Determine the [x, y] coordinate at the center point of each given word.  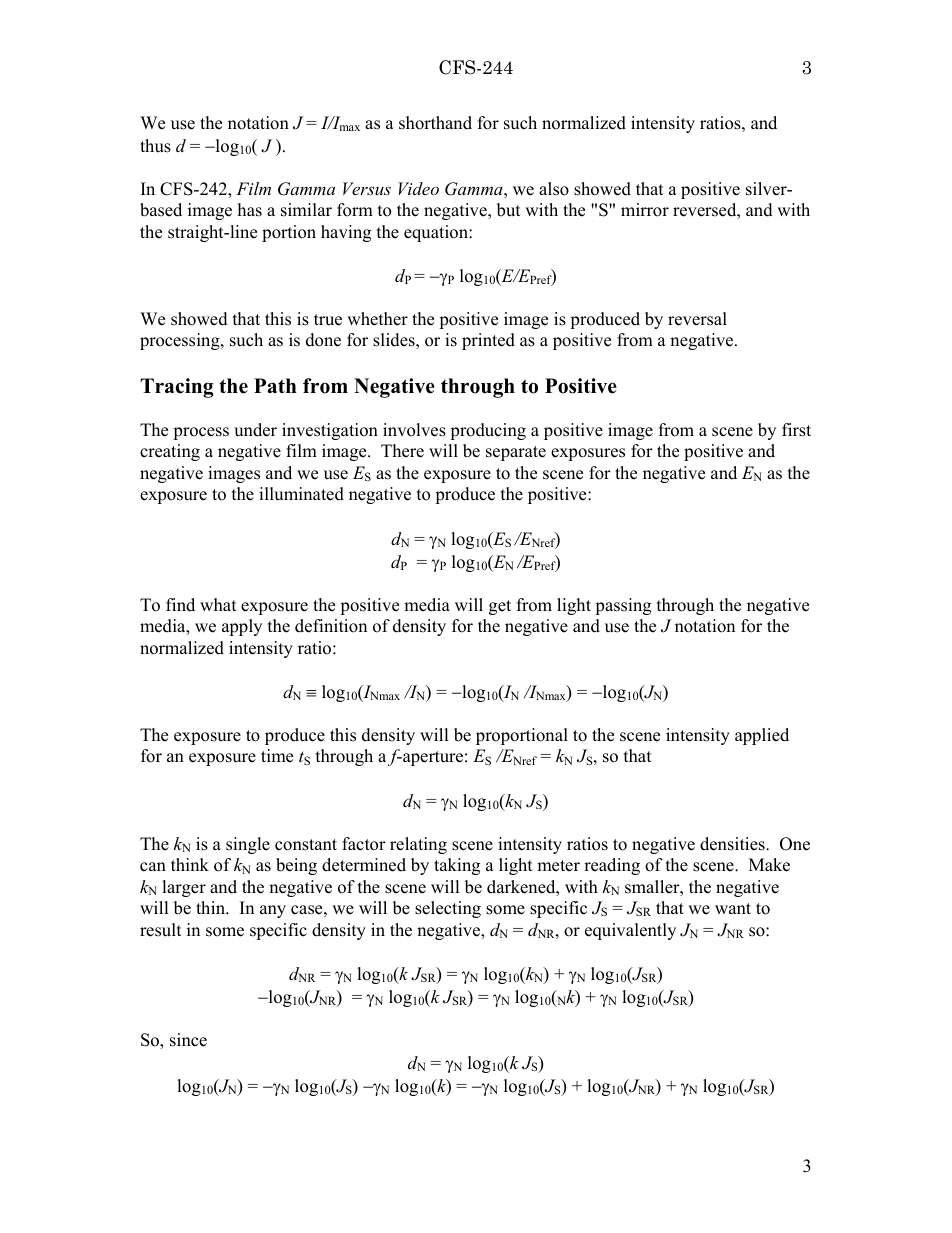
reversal [697, 319]
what [218, 604]
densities [733, 844]
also [554, 189]
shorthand [435, 123]
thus [155, 146]
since [188, 1040]
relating [418, 845]
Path [275, 385]
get [500, 607]
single [248, 845]
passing [623, 606]
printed [488, 341]
